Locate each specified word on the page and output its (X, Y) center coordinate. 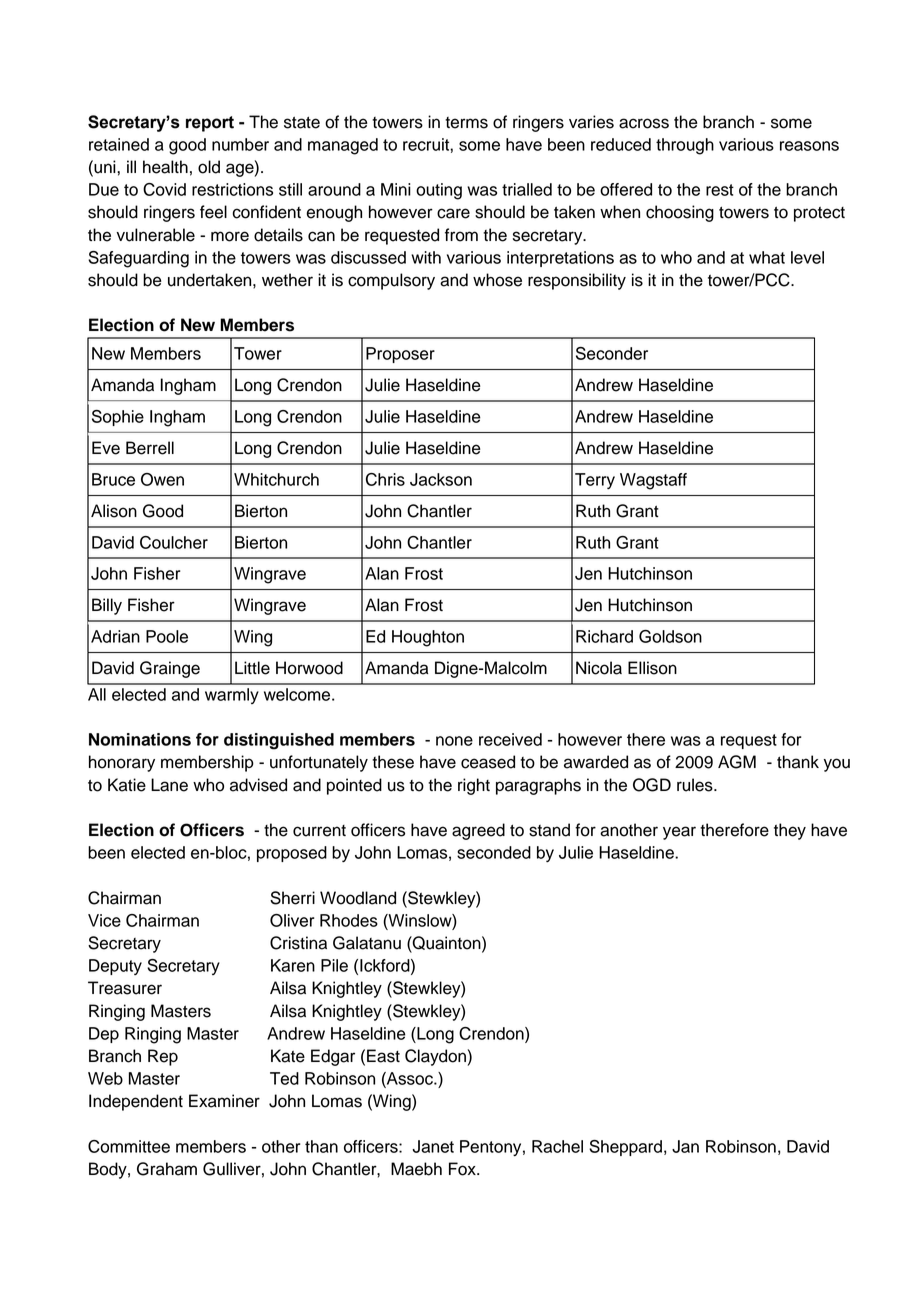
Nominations (140, 739)
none (454, 741)
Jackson (441, 479)
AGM (737, 762)
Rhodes (349, 920)
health (165, 167)
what (767, 257)
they (790, 831)
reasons (809, 146)
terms (466, 123)
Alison (114, 511)
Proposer (400, 355)
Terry (595, 481)
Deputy (115, 967)
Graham (167, 1169)
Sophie (118, 418)
